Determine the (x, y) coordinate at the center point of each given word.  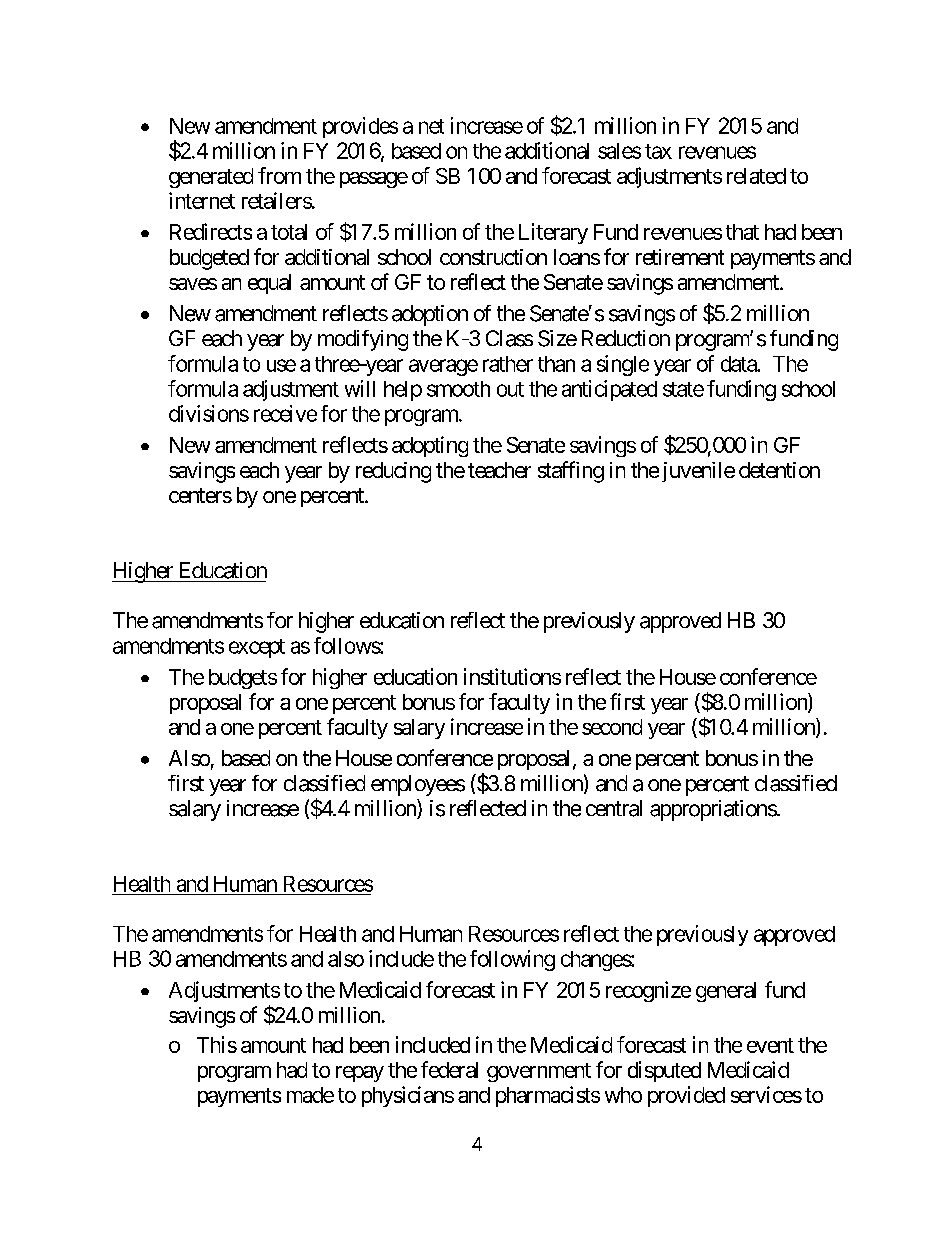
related (756, 176)
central (614, 808)
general (726, 992)
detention (779, 470)
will (360, 388)
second (612, 727)
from (279, 175)
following (512, 960)
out (510, 389)
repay (360, 1074)
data (739, 364)
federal (449, 1069)
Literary (553, 233)
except (257, 648)
